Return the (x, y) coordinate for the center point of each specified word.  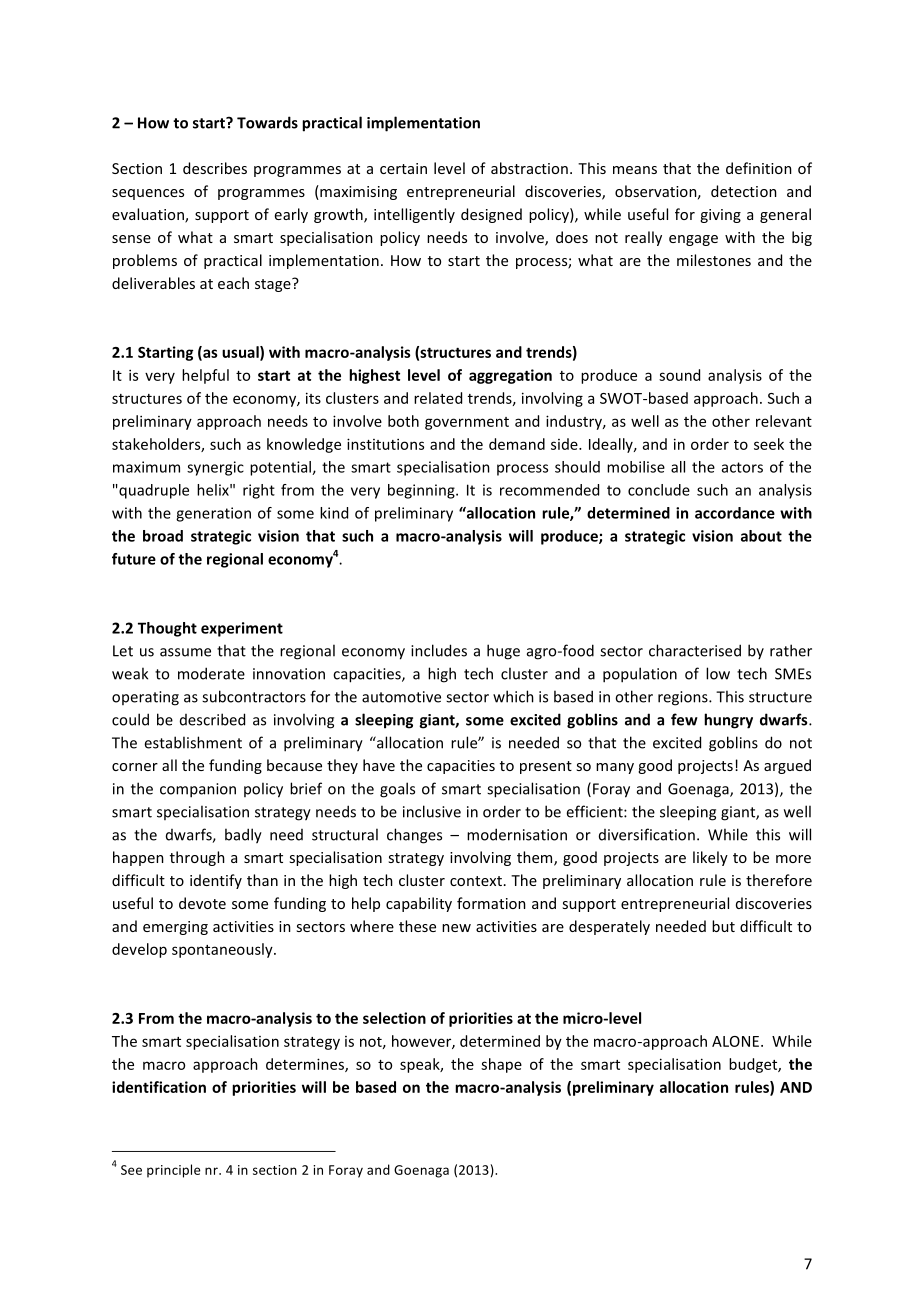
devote (202, 903)
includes (439, 650)
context (476, 881)
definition (759, 168)
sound (679, 375)
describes (215, 168)
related (438, 398)
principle (174, 1171)
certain (403, 168)
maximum (146, 467)
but (723, 926)
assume (185, 652)
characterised (695, 650)
